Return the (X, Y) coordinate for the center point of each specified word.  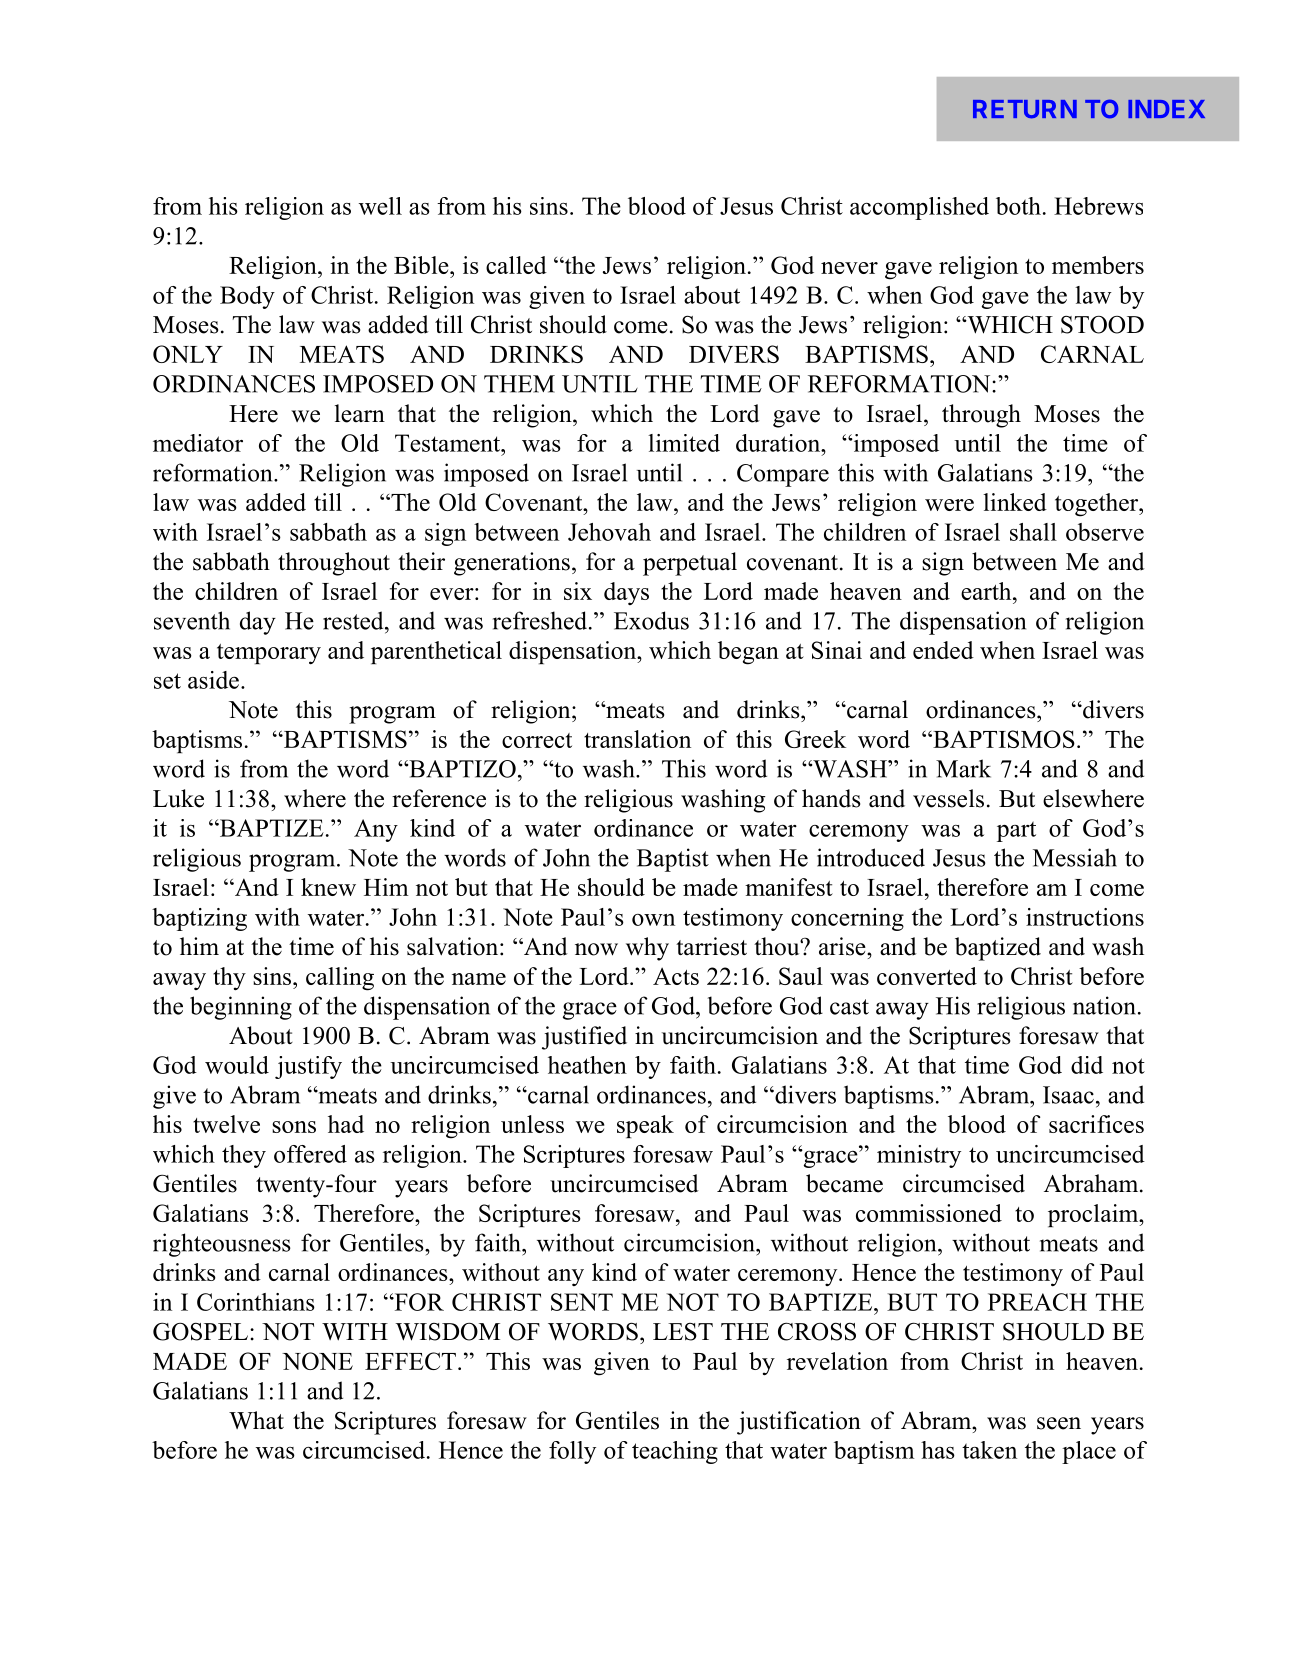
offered (310, 1154)
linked (1015, 502)
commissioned (929, 1213)
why (647, 949)
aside (213, 680)
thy (229, 978)
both (1018, 206)
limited (684, 443)
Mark (963, 768)
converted (927, 976)
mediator (198, 443)
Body (247, 297)
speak (645, 1126)
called (516, 265)
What (256, 1420)
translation (637, 739)
